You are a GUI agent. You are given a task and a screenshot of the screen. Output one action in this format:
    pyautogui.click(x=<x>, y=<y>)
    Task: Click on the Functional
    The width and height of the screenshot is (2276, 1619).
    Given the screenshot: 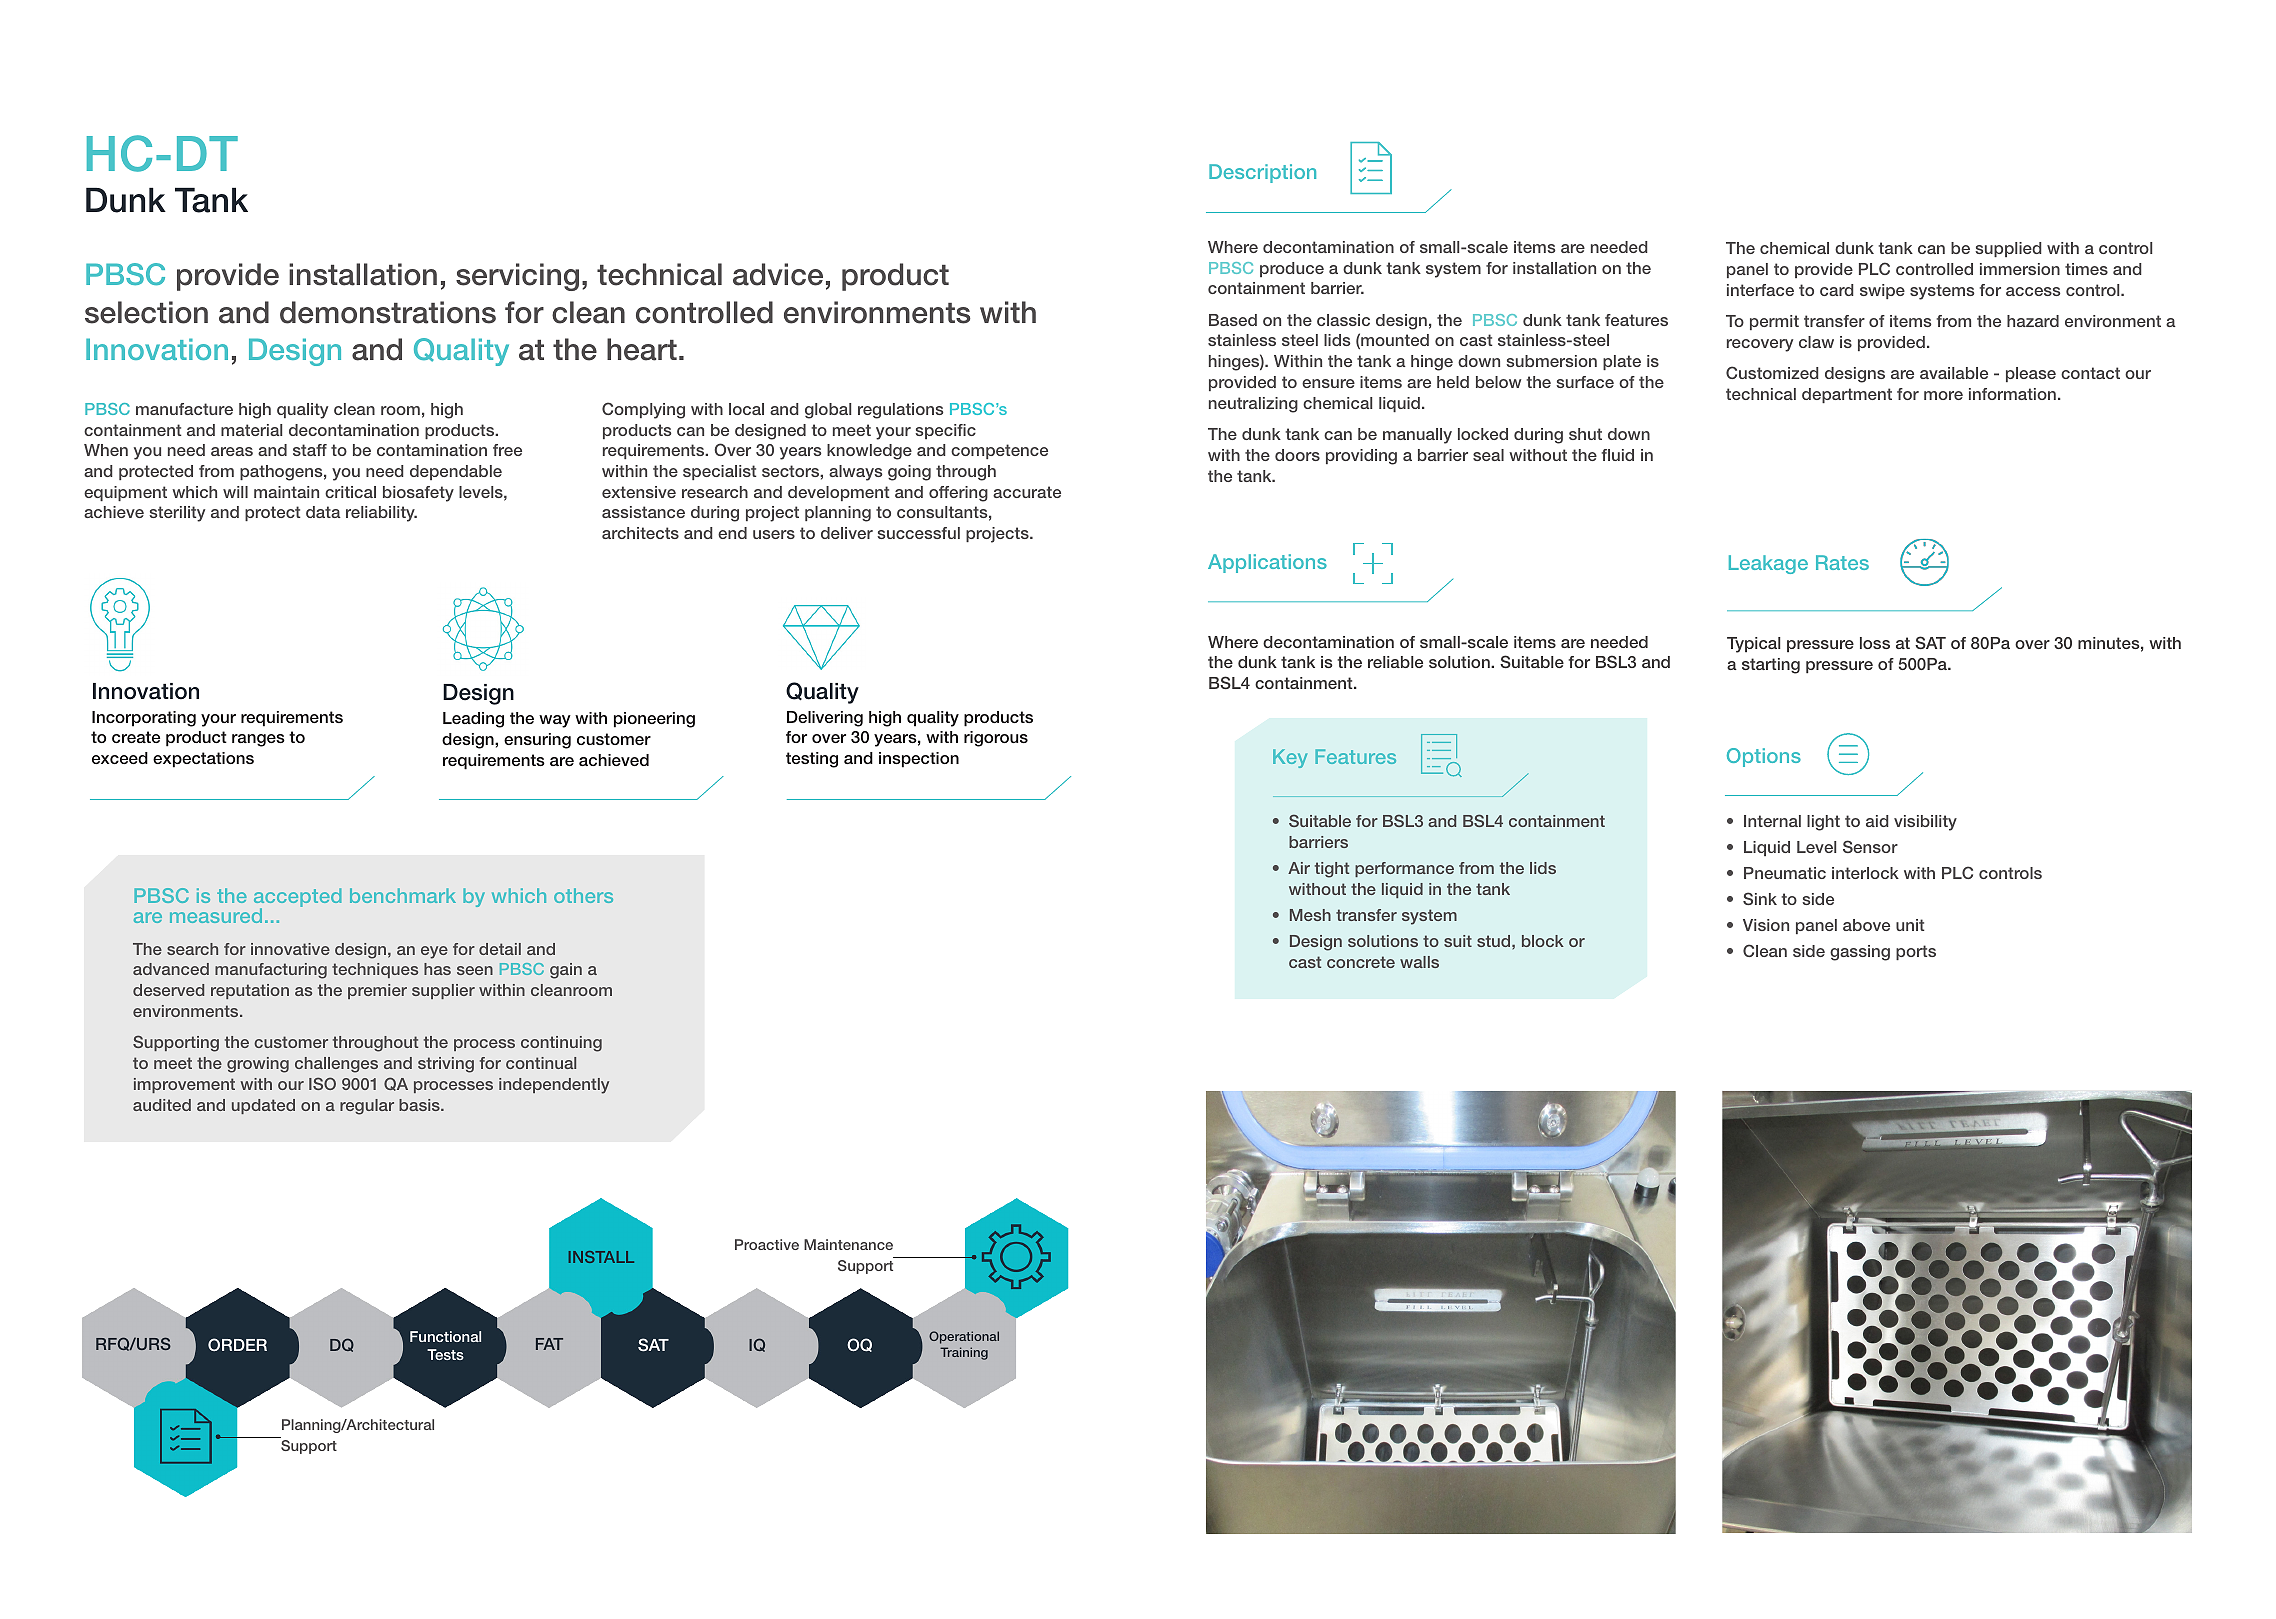 What is the action you would take?
    pyautogui.click(x=445, y=1336)
